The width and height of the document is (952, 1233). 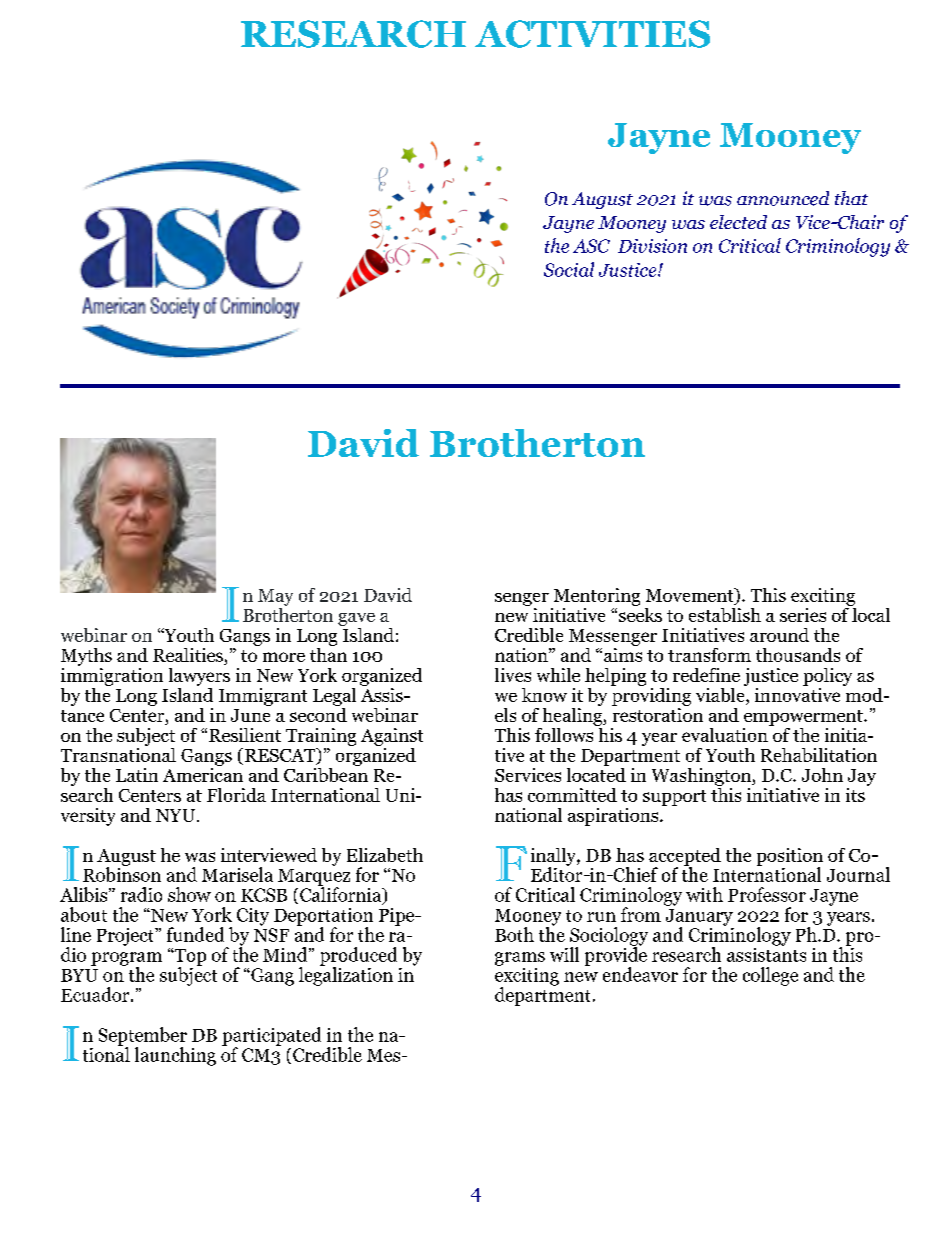 What do you see at coordinates (691, 596) in the document?
I see `Movement` at bounding box center [691, 596].
